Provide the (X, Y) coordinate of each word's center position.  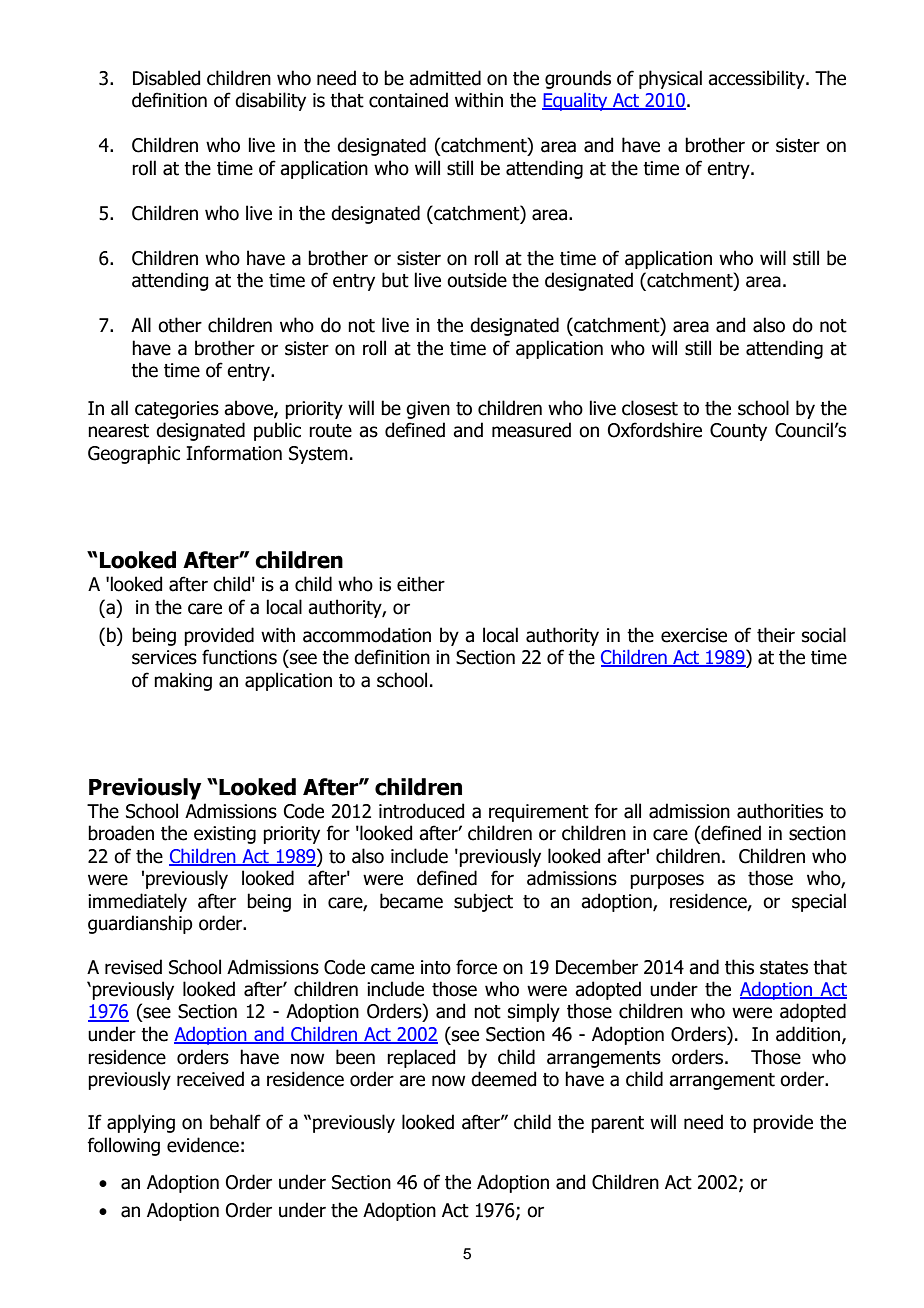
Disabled (166, 78)
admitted (445, 78)
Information (234, 453)
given (428, 410)
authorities (780, 811)
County (738, 432)
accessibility (757, 79)
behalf (235, 1122)
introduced (421, 811)
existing (225, 835)
